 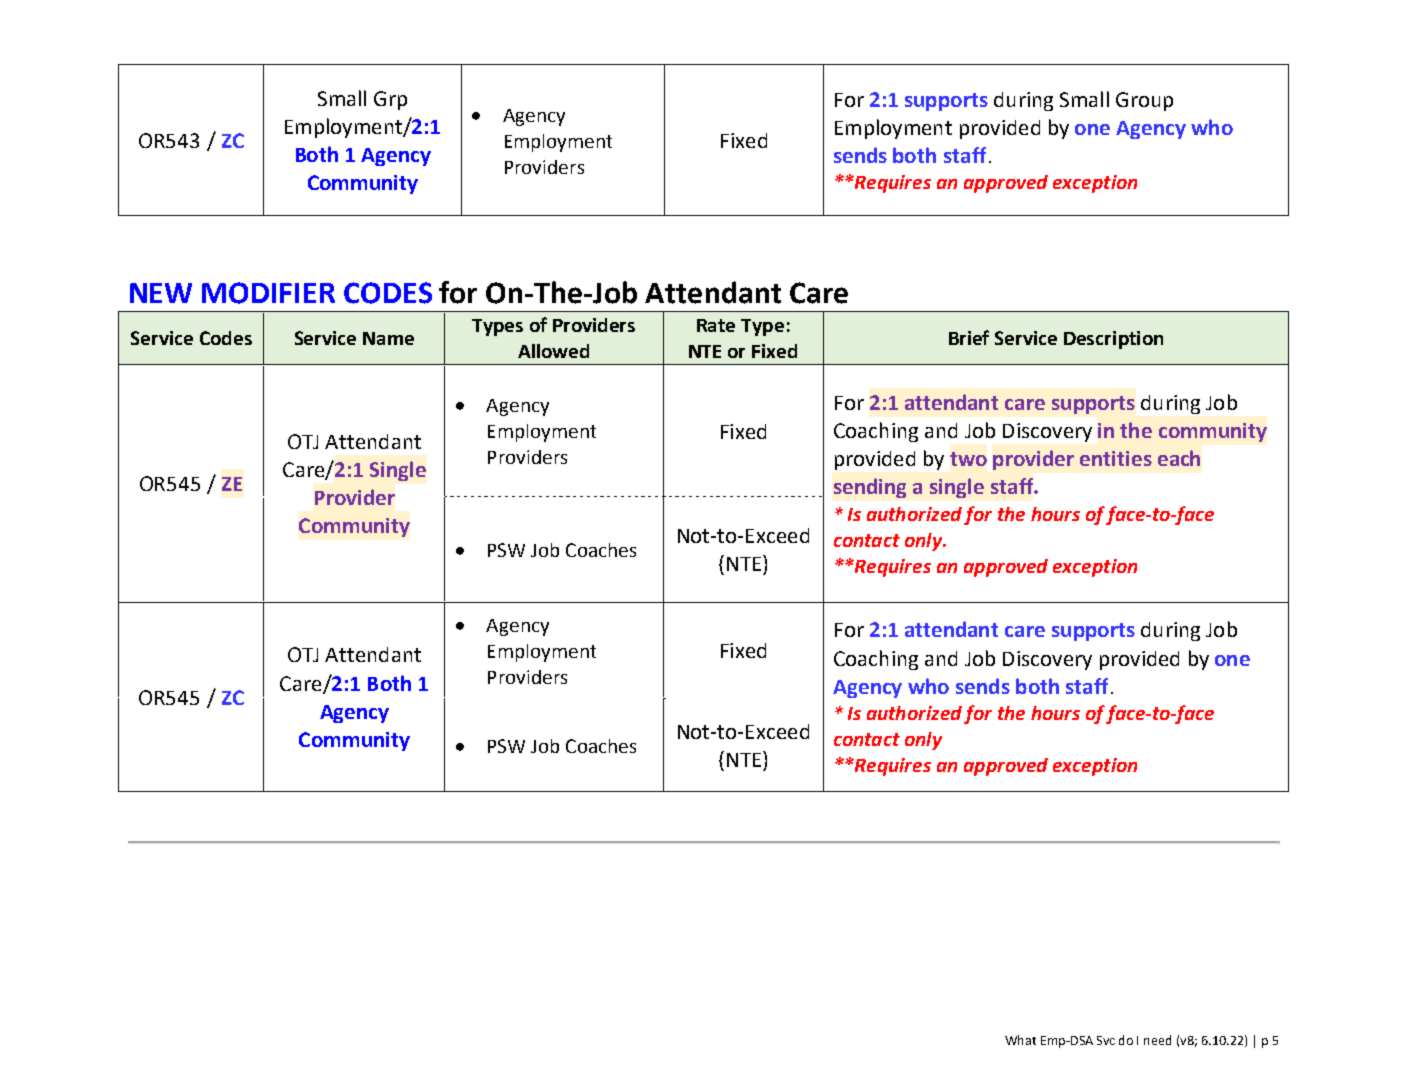 What do you see at coordinates (388, 338) in the image?
I see `Name` at bounding box center [388, 338].
